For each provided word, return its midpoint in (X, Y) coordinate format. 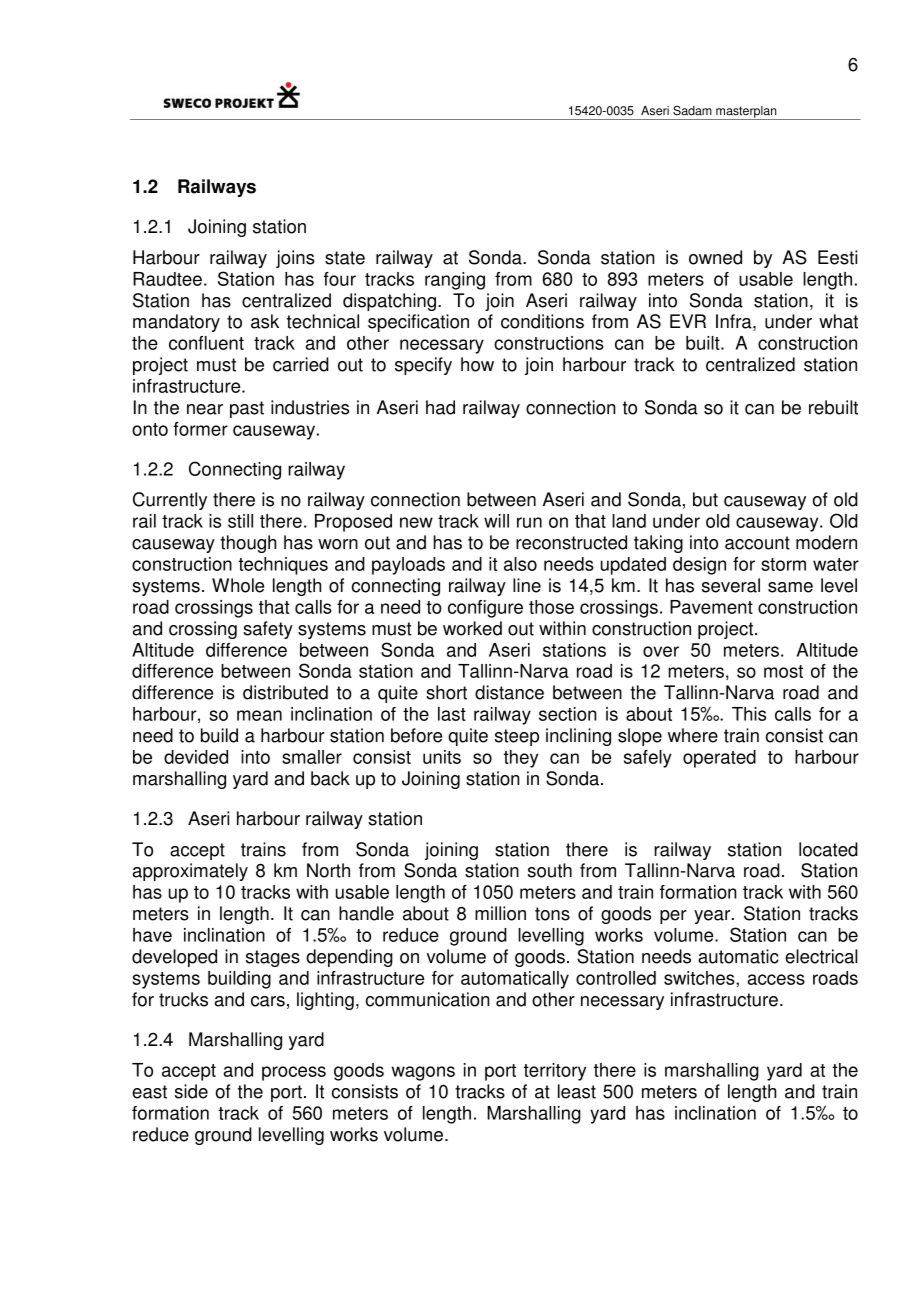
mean (259, 715)
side (191, 1091)
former (200, 429)
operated (719, 759)
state (345, 258)
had (440, 407)
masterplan (746, 113)
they (521, 759)
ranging (455, 281)
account (757, 543)
